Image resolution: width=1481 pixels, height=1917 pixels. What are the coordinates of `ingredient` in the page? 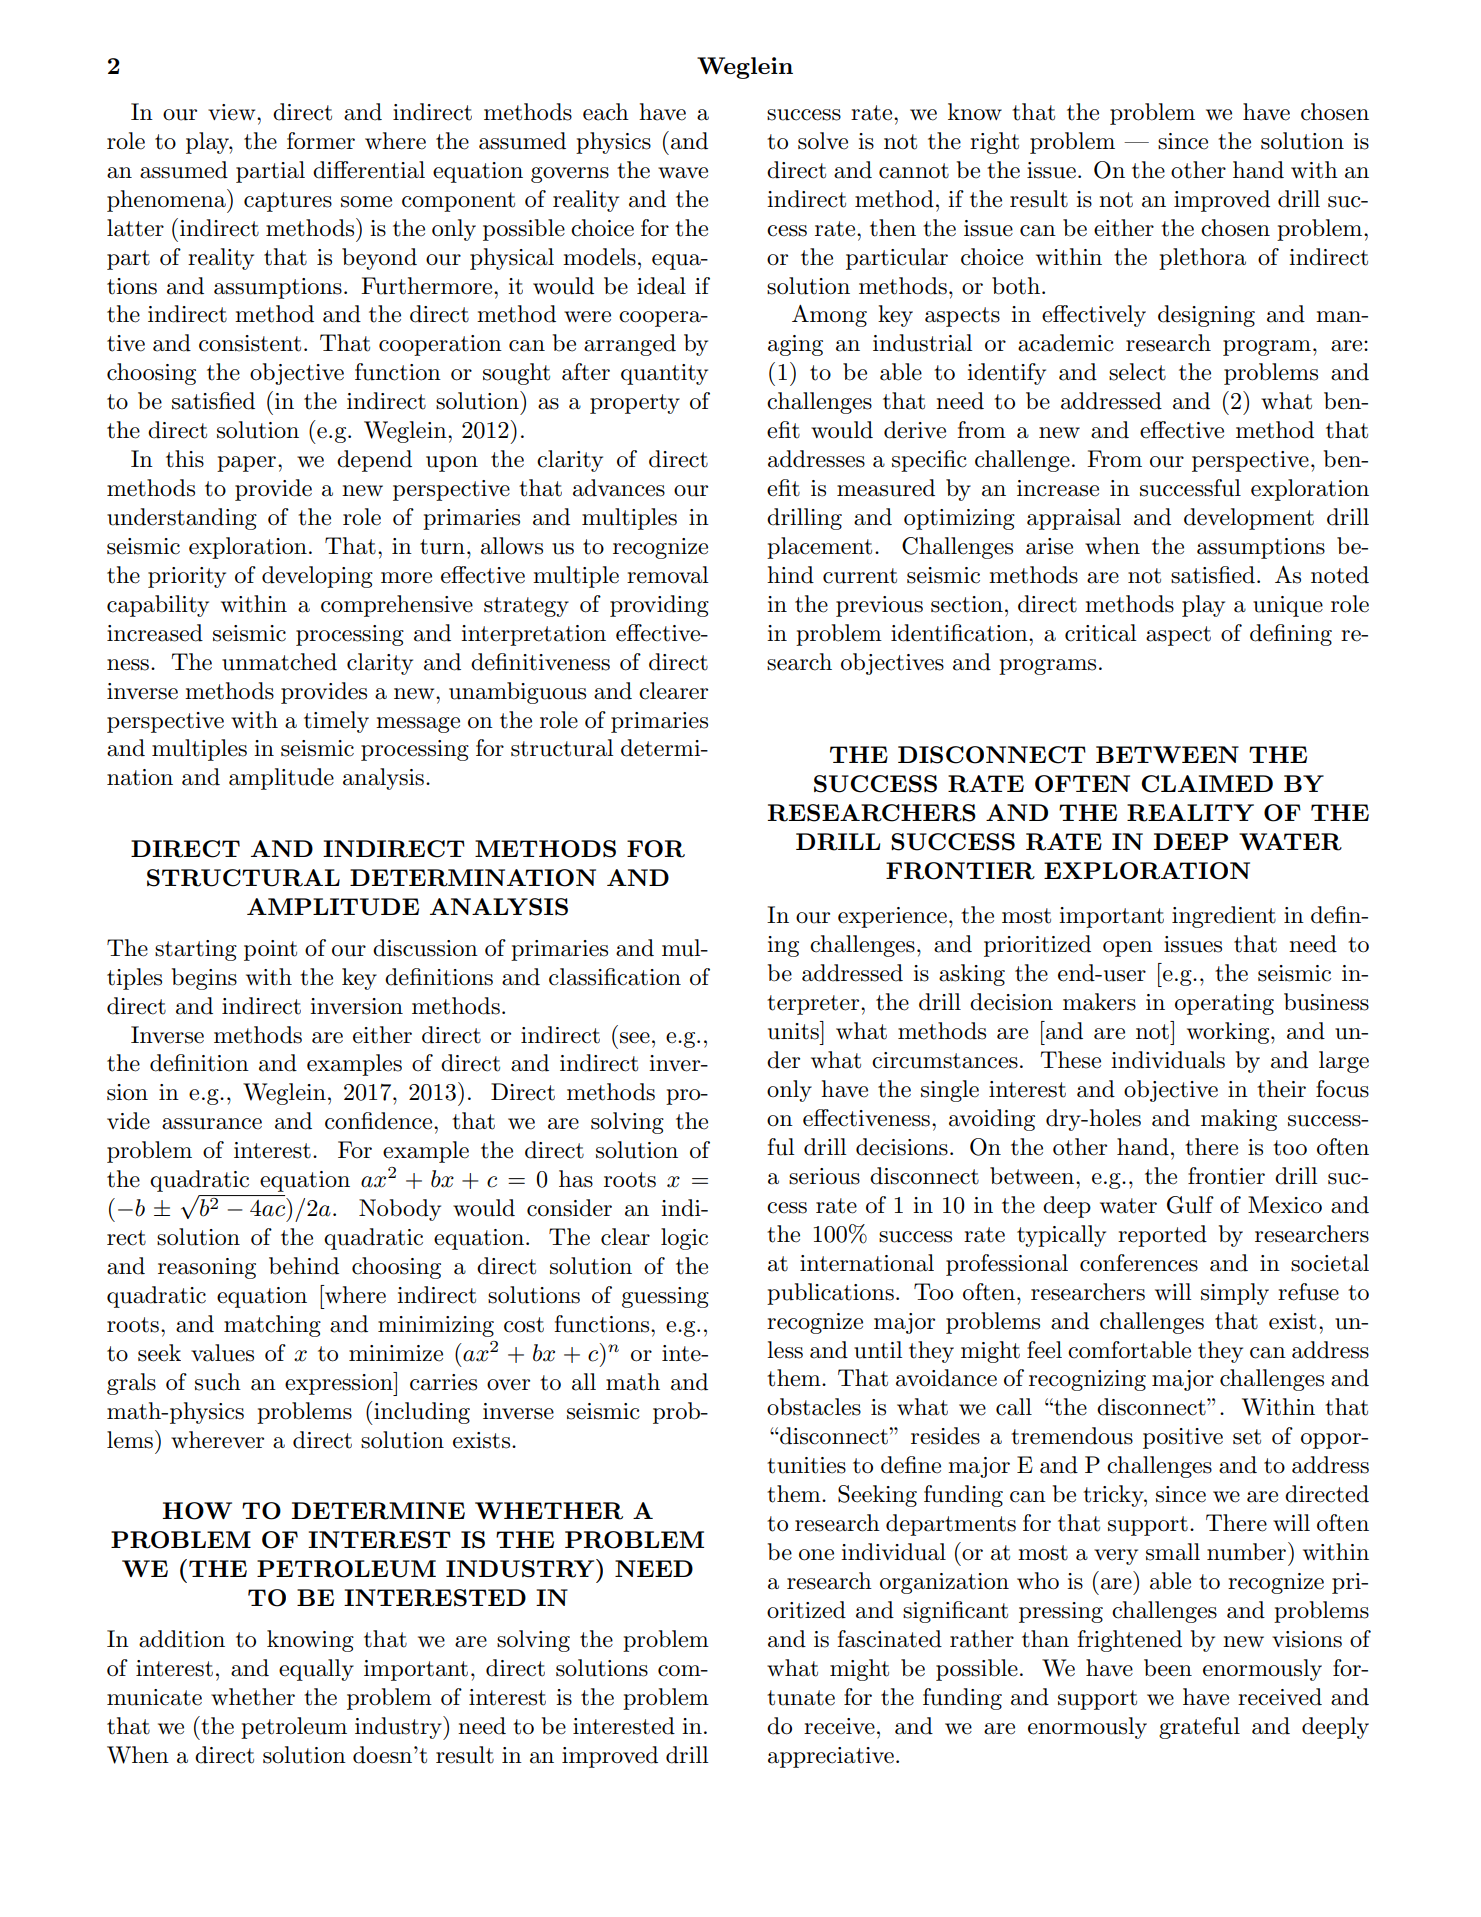 It's located at (1224, 917).
